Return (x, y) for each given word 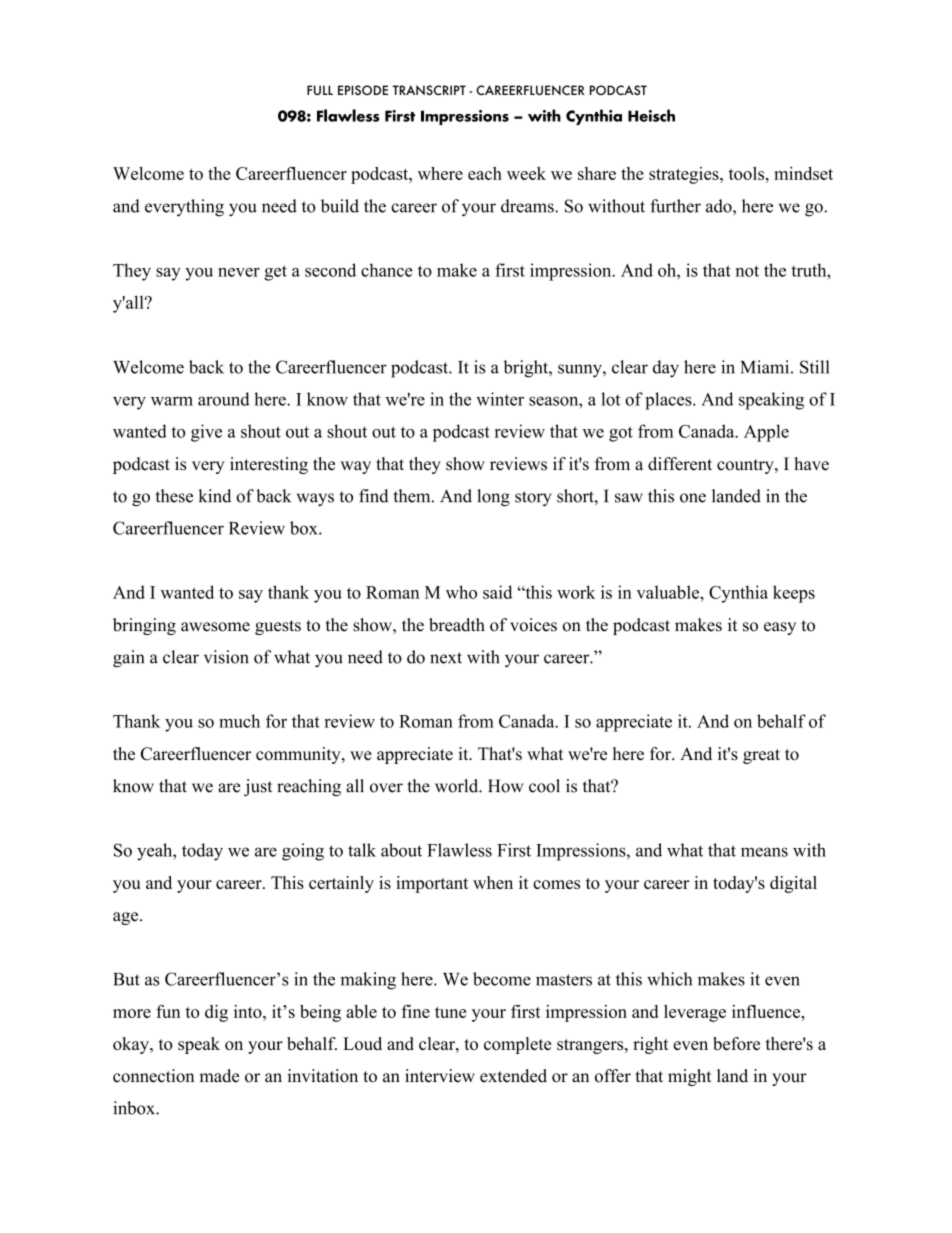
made (219, 1076)
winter (500, 399)
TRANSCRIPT (429, 90)
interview (440, 1076)
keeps (794, 594)
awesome (215, 627)
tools (748, 173)
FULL (320, 90)
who (461, 592)
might (689, 1077)
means (764, 852)
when (493, 882)
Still (814, 367)
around (224, 399)
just (258, 787)
